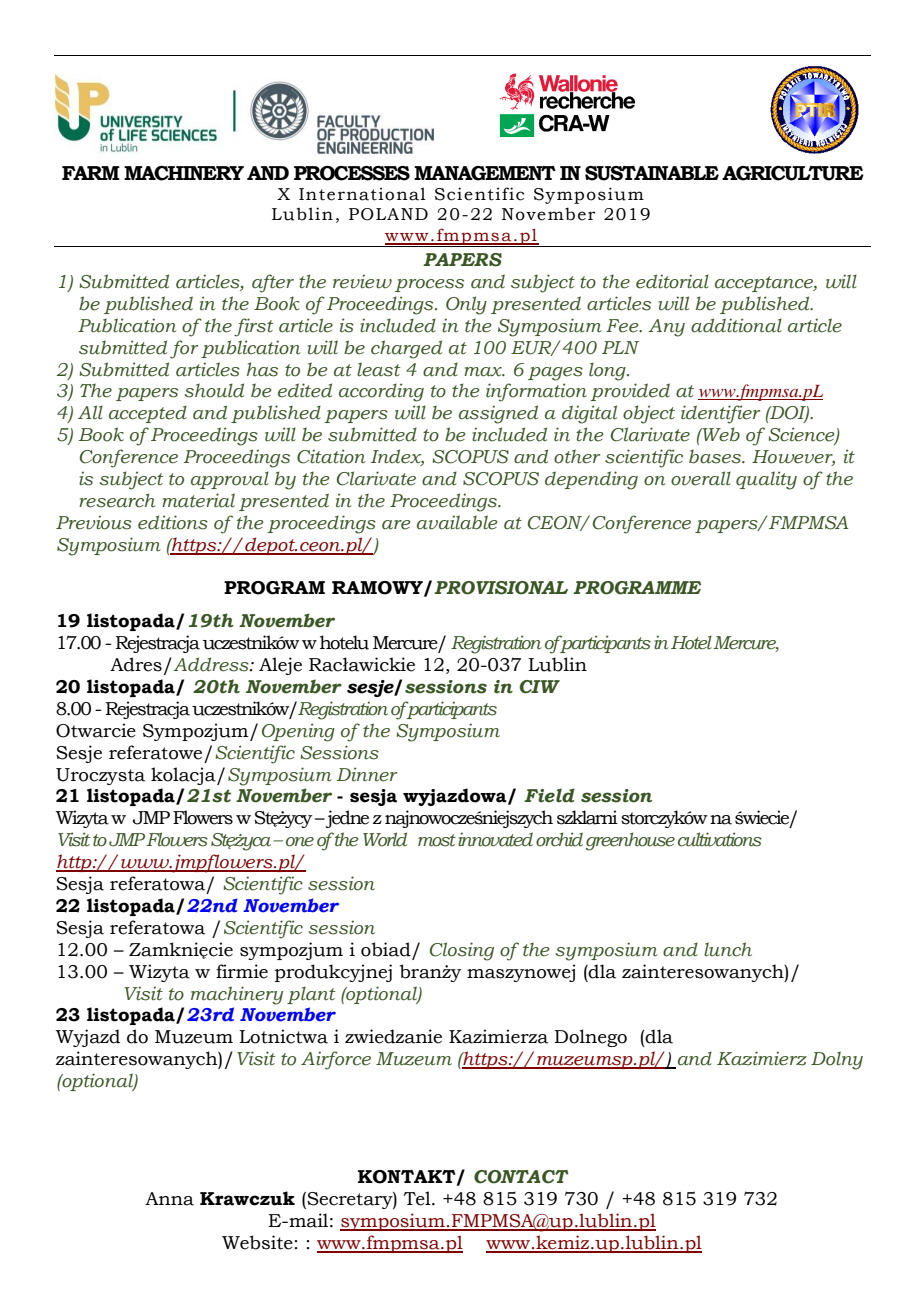 Image resolution: width=924 pixels, height=1308 pixels. Describe the element at coordinates (91, 173) in the screenshot. I see `FARM` at that location.
